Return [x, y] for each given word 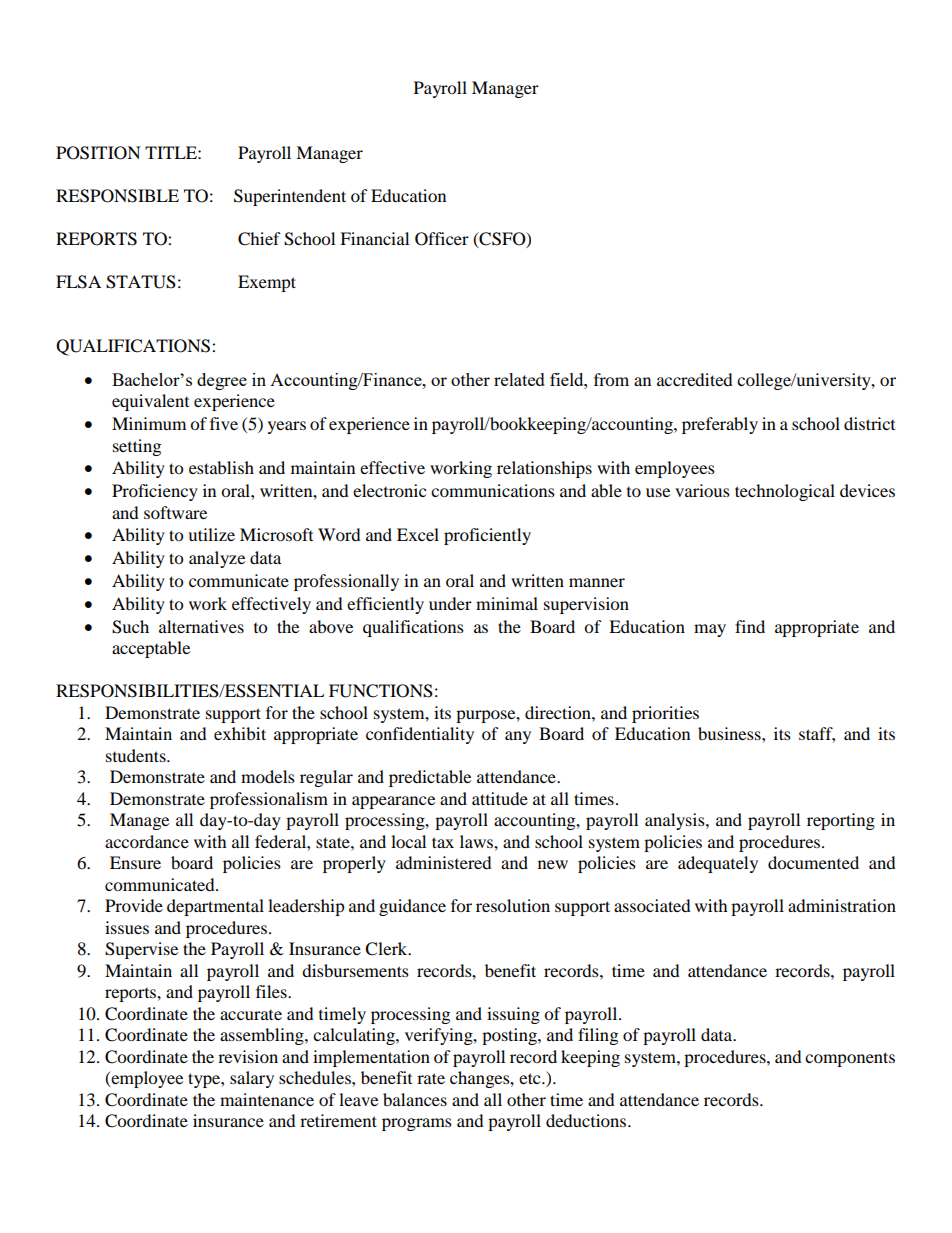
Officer [442, 239]
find [750, 626]
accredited [695, 379]
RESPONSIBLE [117, 196]
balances [415, 1099]
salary [252, 1079]
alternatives [201, 626]
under [450, 603]
